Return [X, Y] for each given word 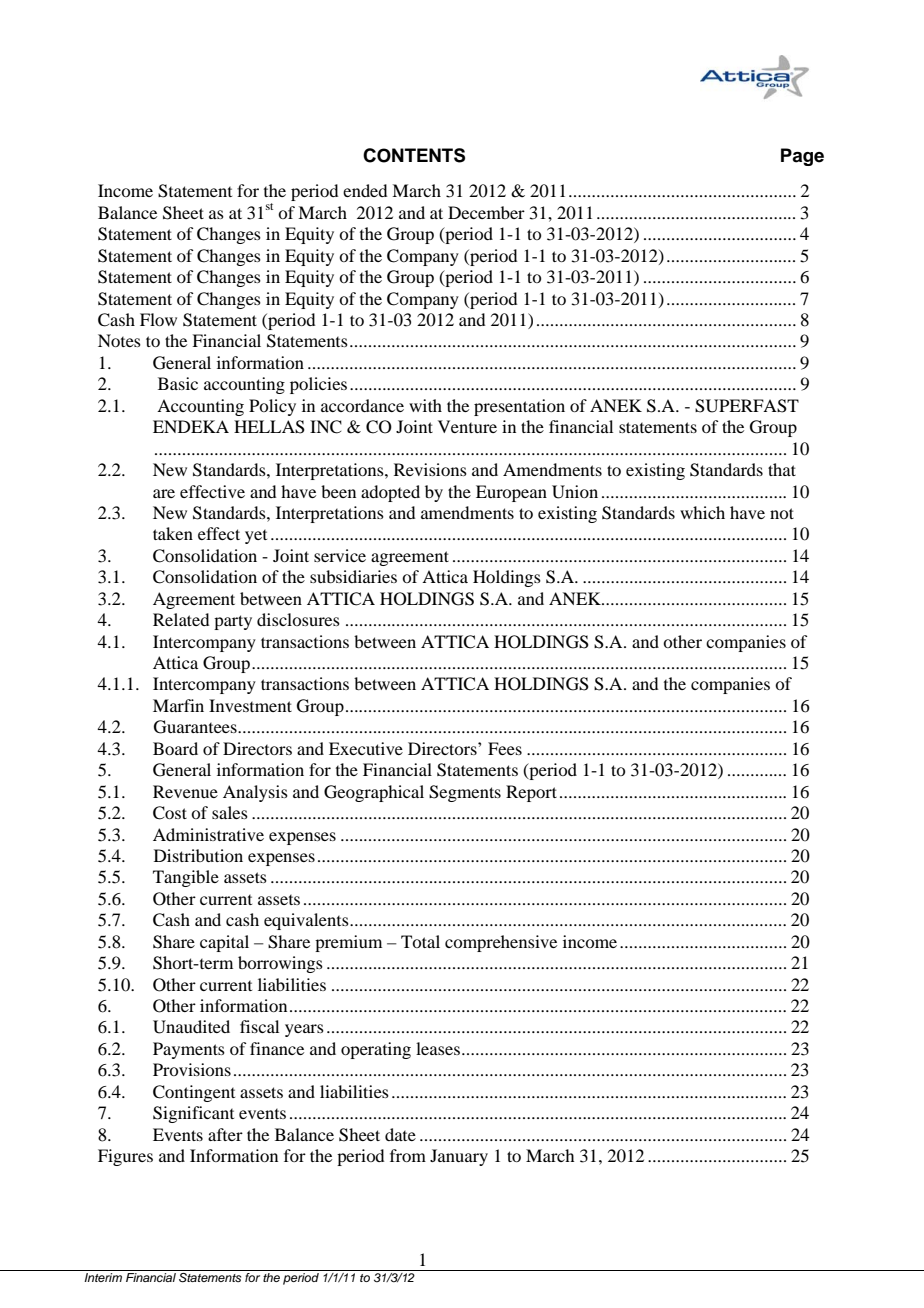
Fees [505, 748]
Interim [103, 1276]
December [486, 212]
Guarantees [196, 727]
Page [802, 157]
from [408, 1155]
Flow [158, 319]
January [459, 1157]
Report [531, 793]
